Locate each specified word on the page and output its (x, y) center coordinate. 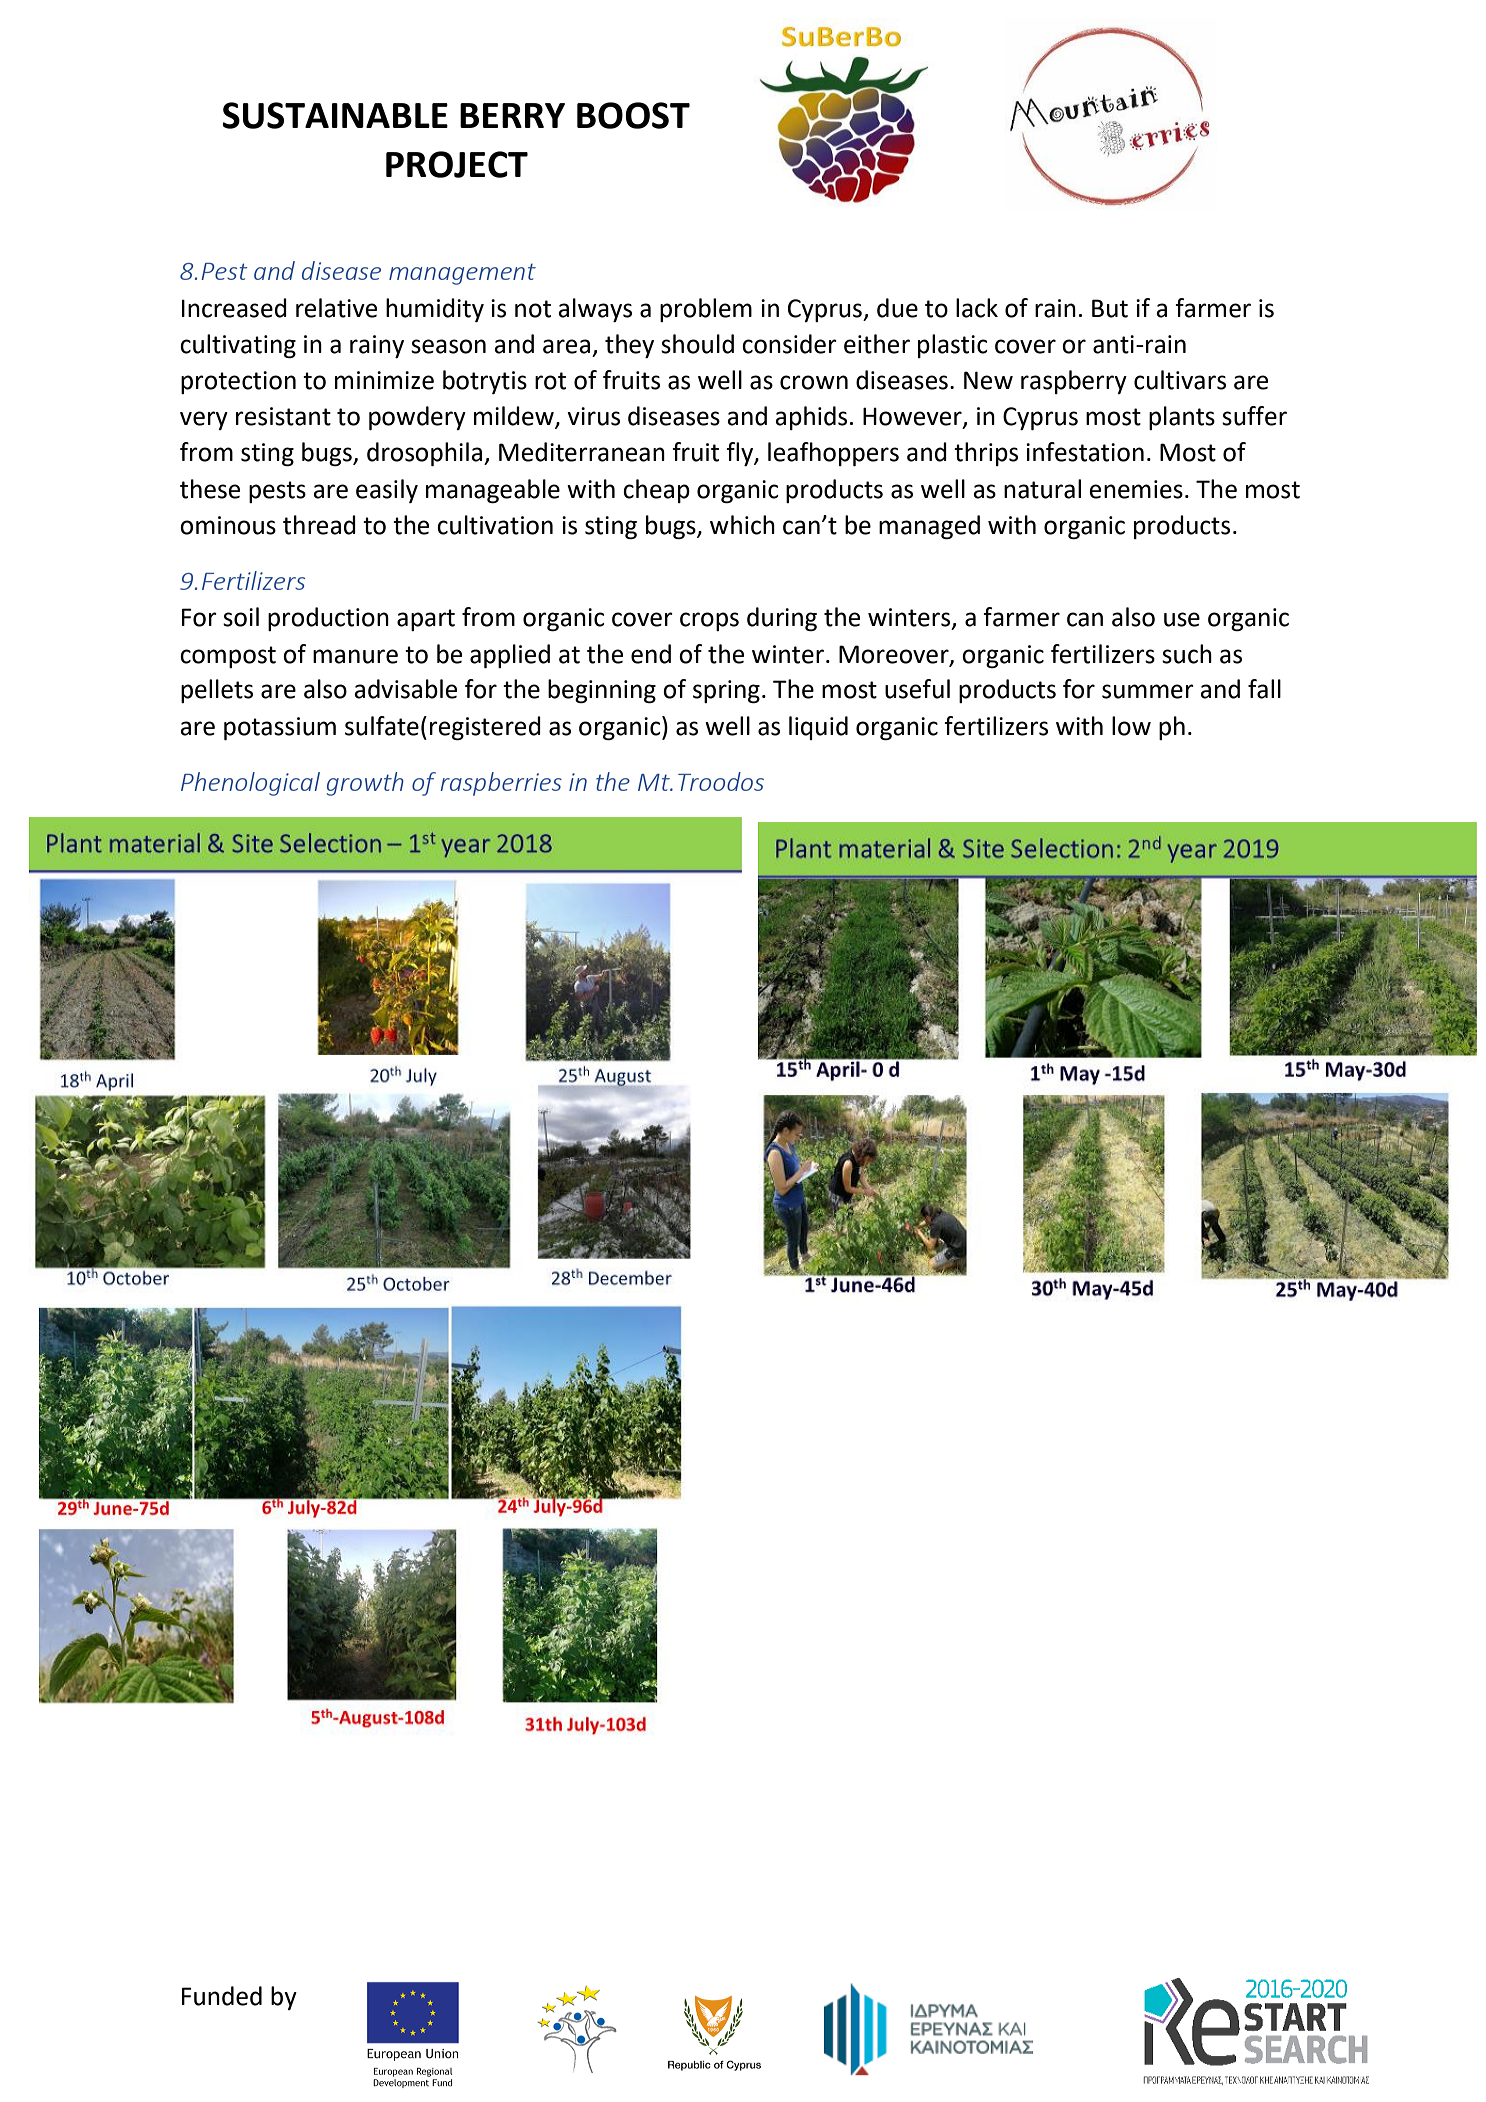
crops (709, 621)
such (1187, 654)
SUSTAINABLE (335, 115)
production (328, 619)
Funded (222, 1996)
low (1131, 726)
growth (365, 784)
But (1110, 308)
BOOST (633, 115)
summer (1148, 691)
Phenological (250, 784)
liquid (818, 728)
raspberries (501, 784)
